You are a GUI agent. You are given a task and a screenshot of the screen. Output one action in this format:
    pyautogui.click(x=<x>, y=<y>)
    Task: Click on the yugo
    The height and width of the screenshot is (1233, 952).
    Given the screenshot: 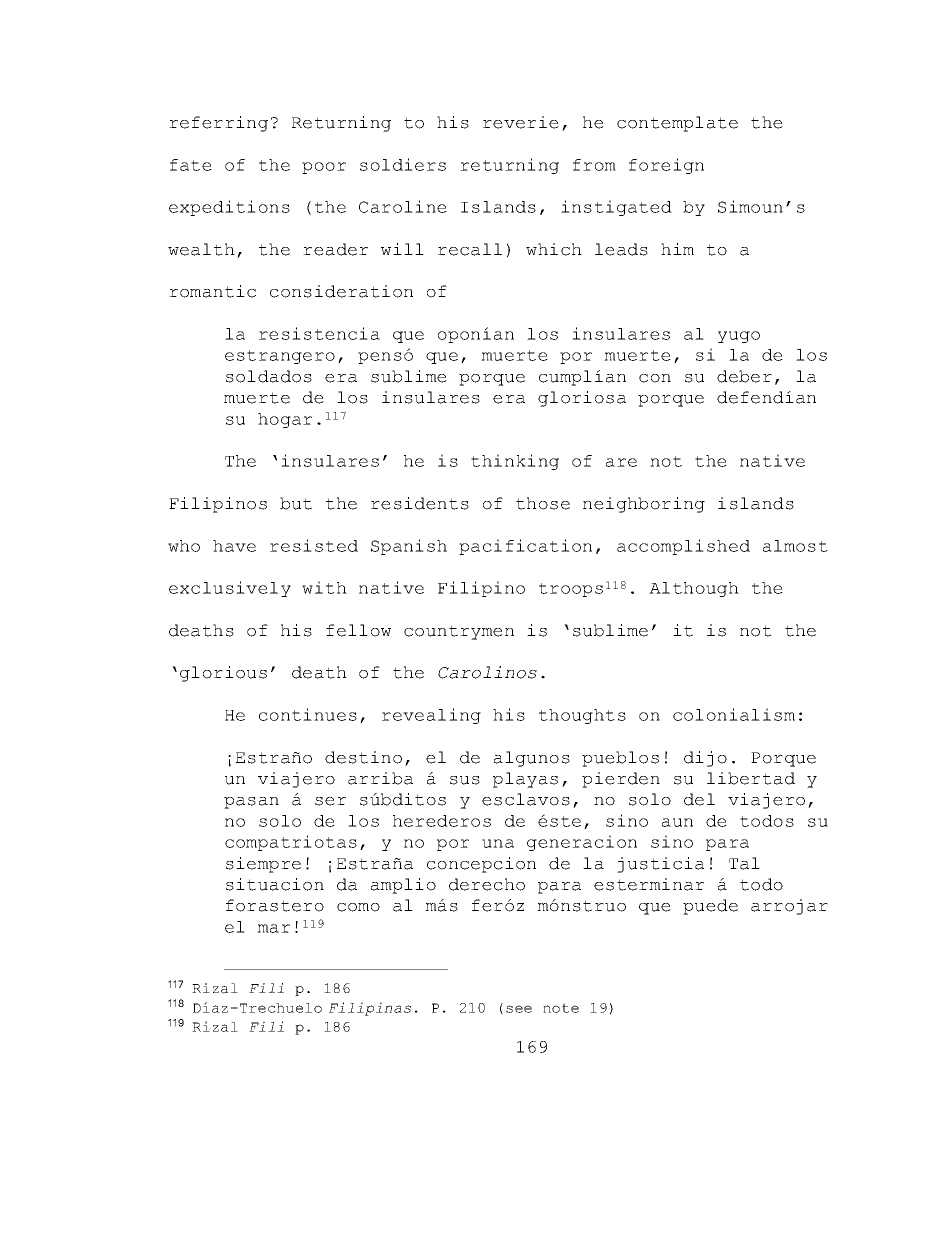 What is the action you would take?
    pyautogui.click(x=739, y=337)
